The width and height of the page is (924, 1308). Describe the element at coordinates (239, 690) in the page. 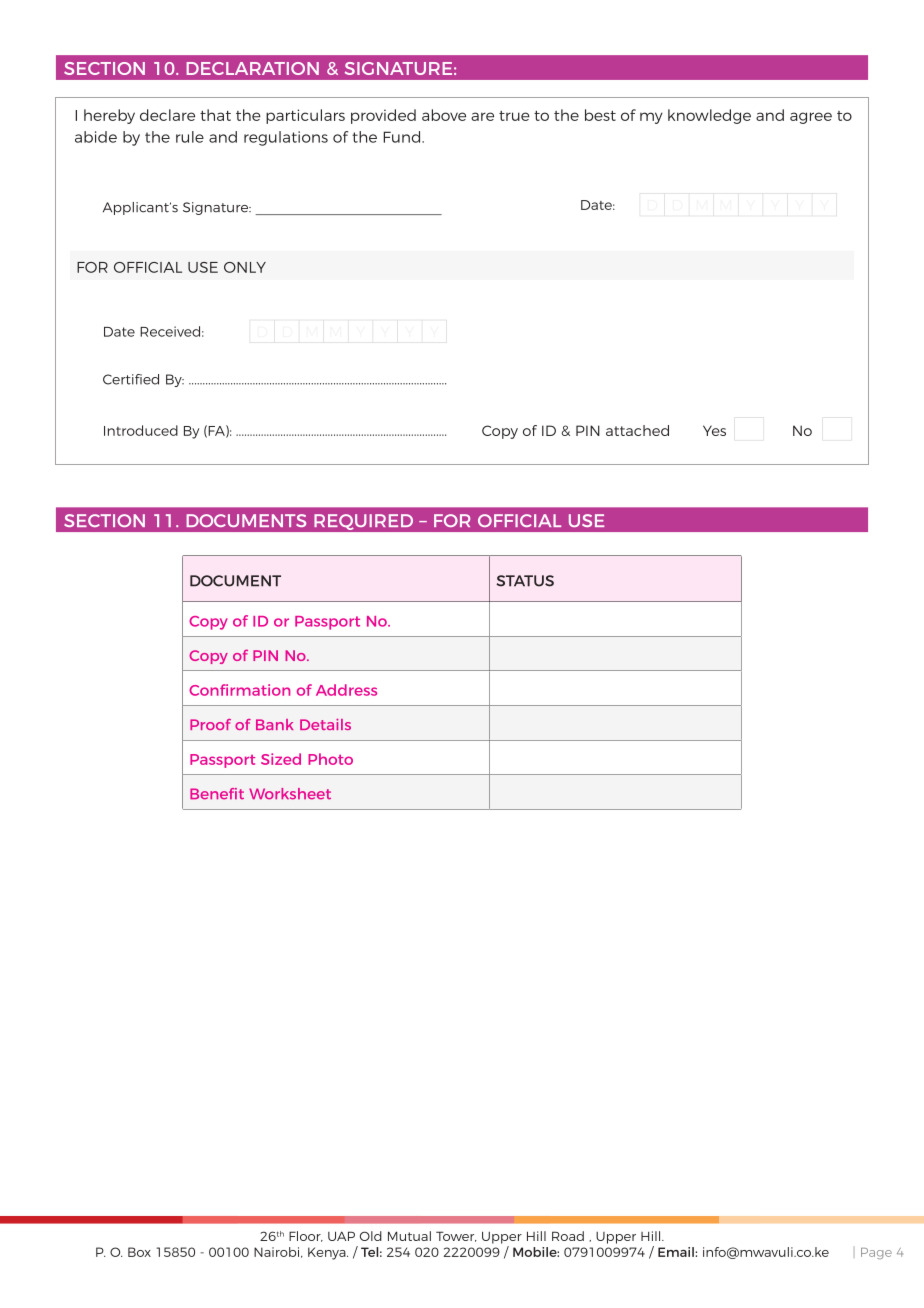

I see `Confirmation` at that location.
